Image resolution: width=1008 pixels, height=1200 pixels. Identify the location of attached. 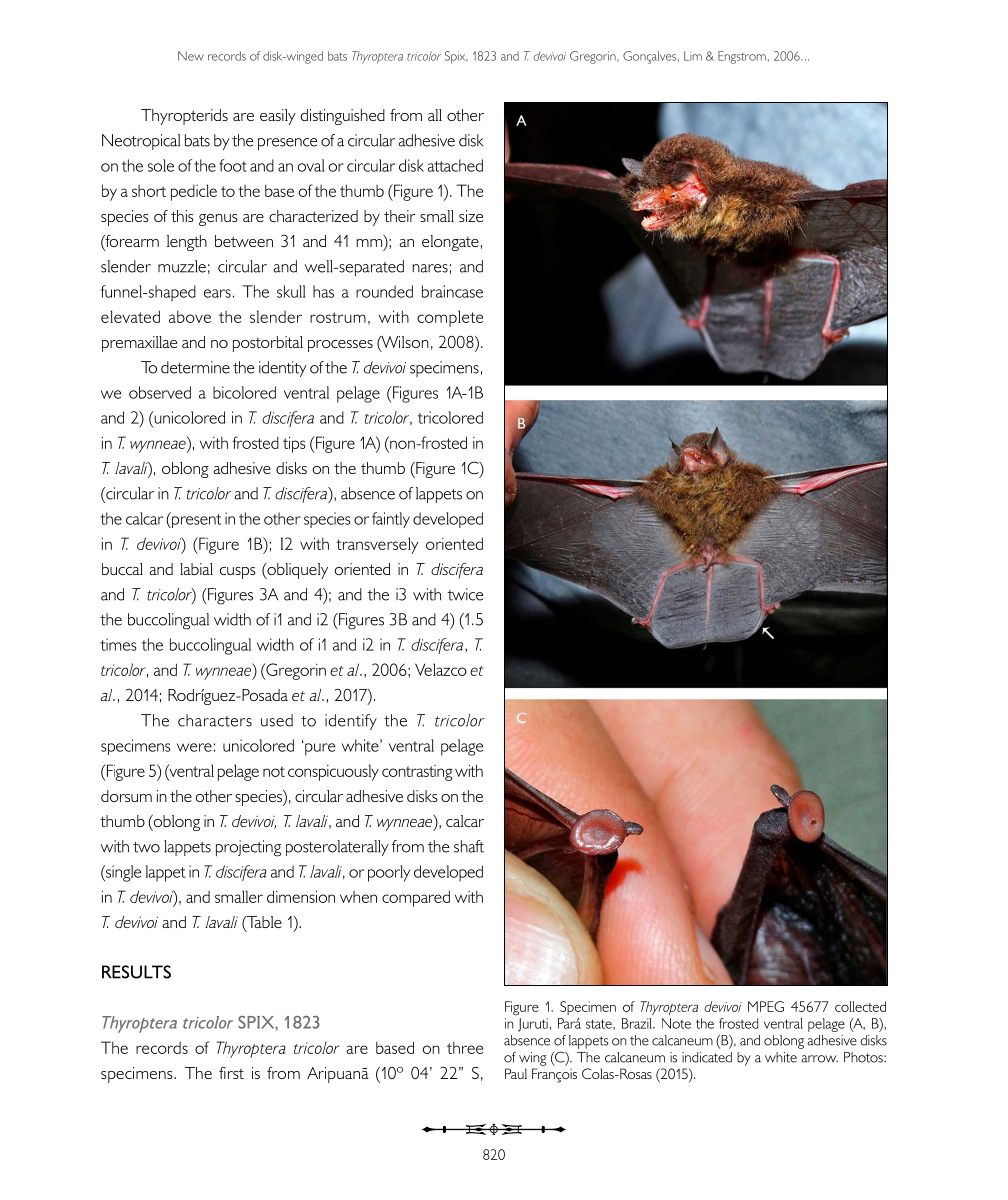
(455, 165).
